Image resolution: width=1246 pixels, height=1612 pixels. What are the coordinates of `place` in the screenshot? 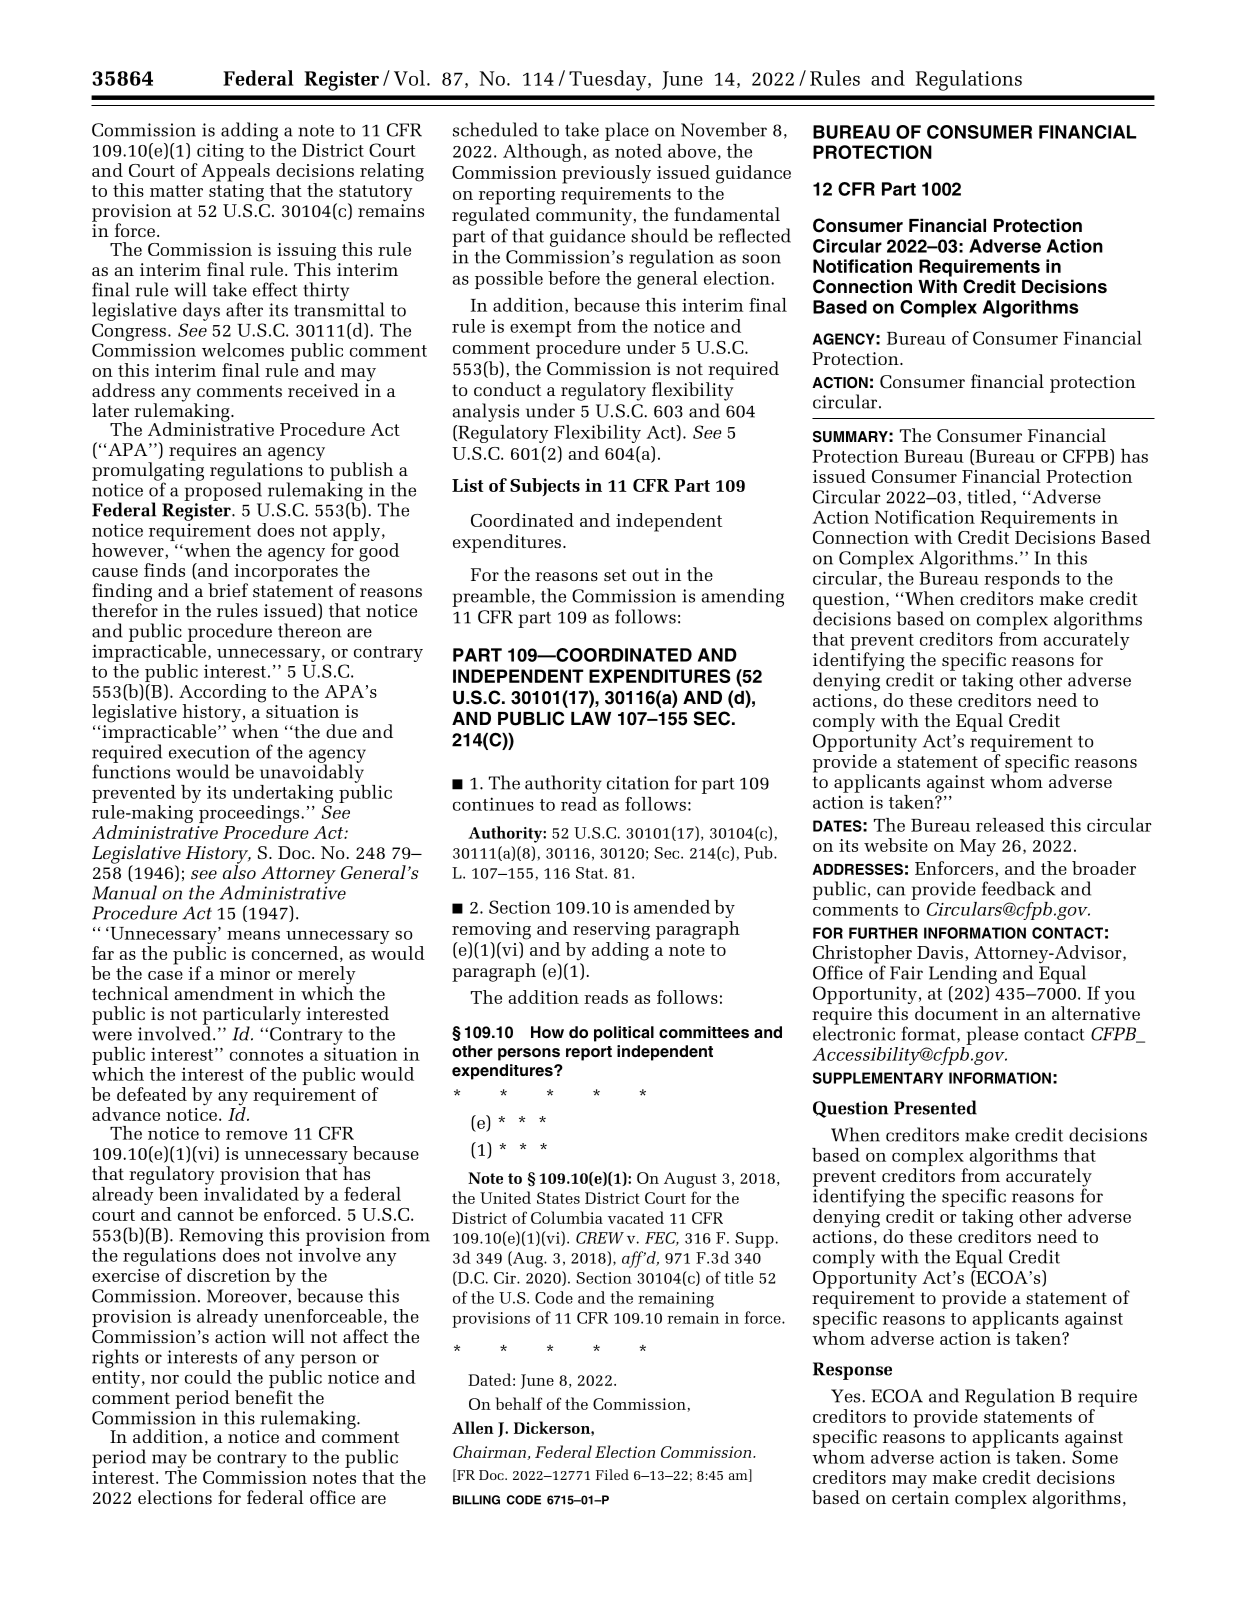 It's located at (627, 131).
